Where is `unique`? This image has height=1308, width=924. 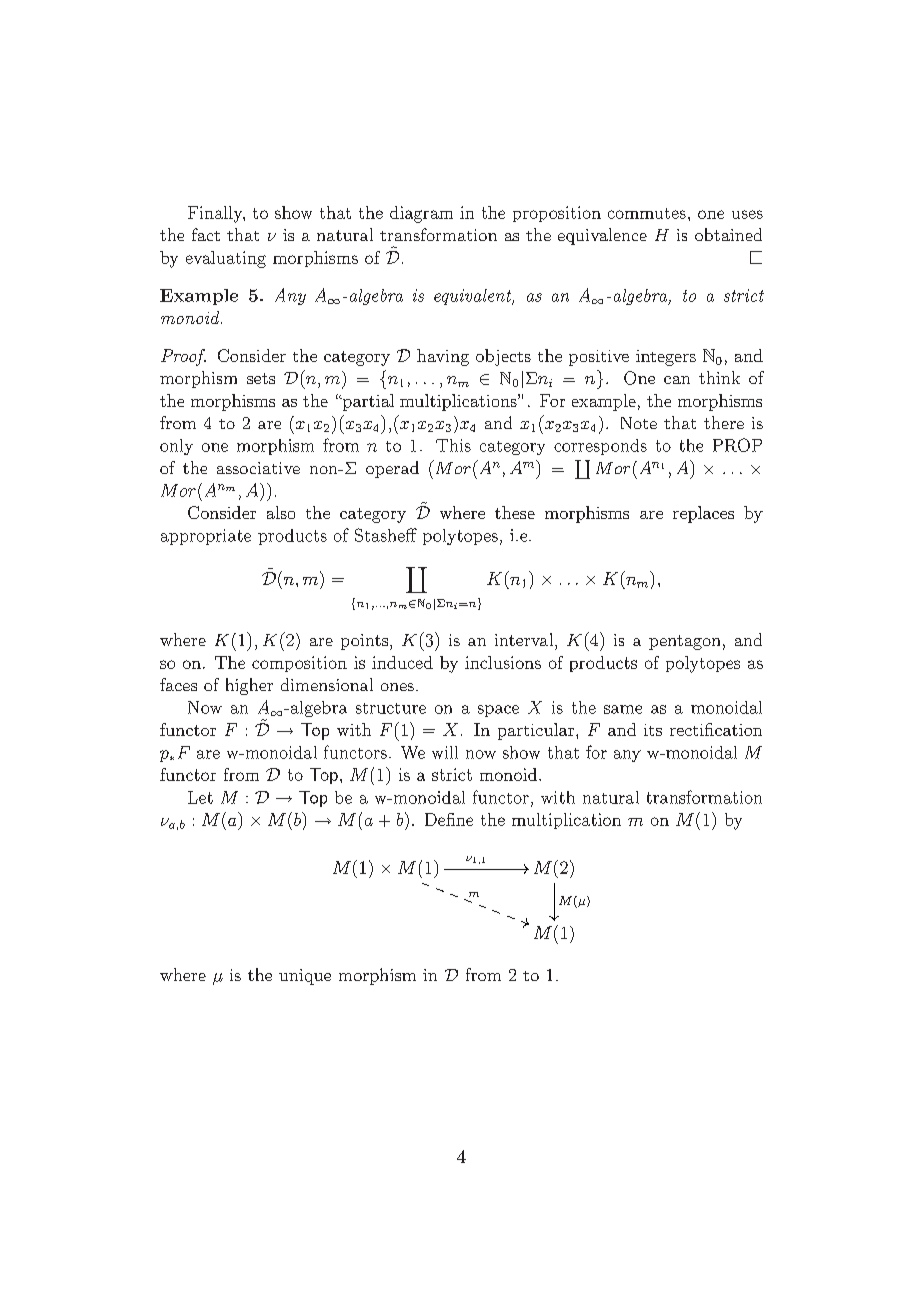
unique is located at coordinates (305, 977).
